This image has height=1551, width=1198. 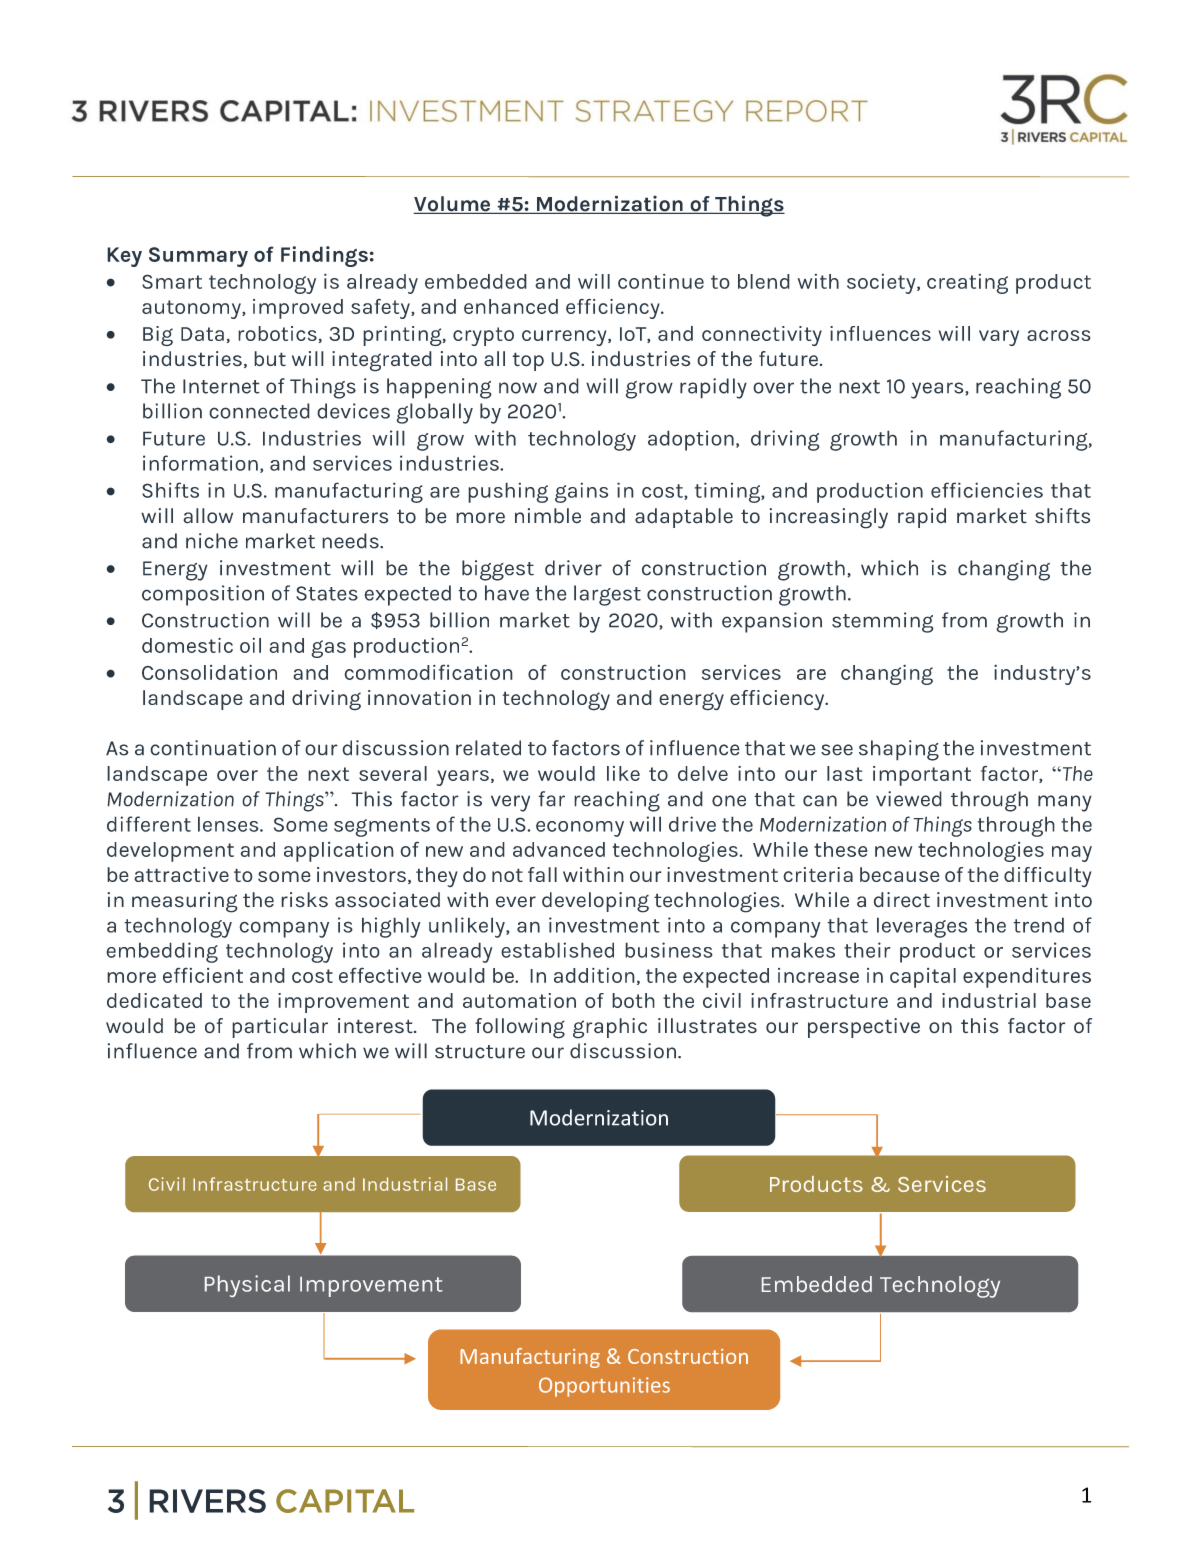 What do you see at coordinates (198, 257) in the image?
I see `Summary` at bounding box center [198, 257].
